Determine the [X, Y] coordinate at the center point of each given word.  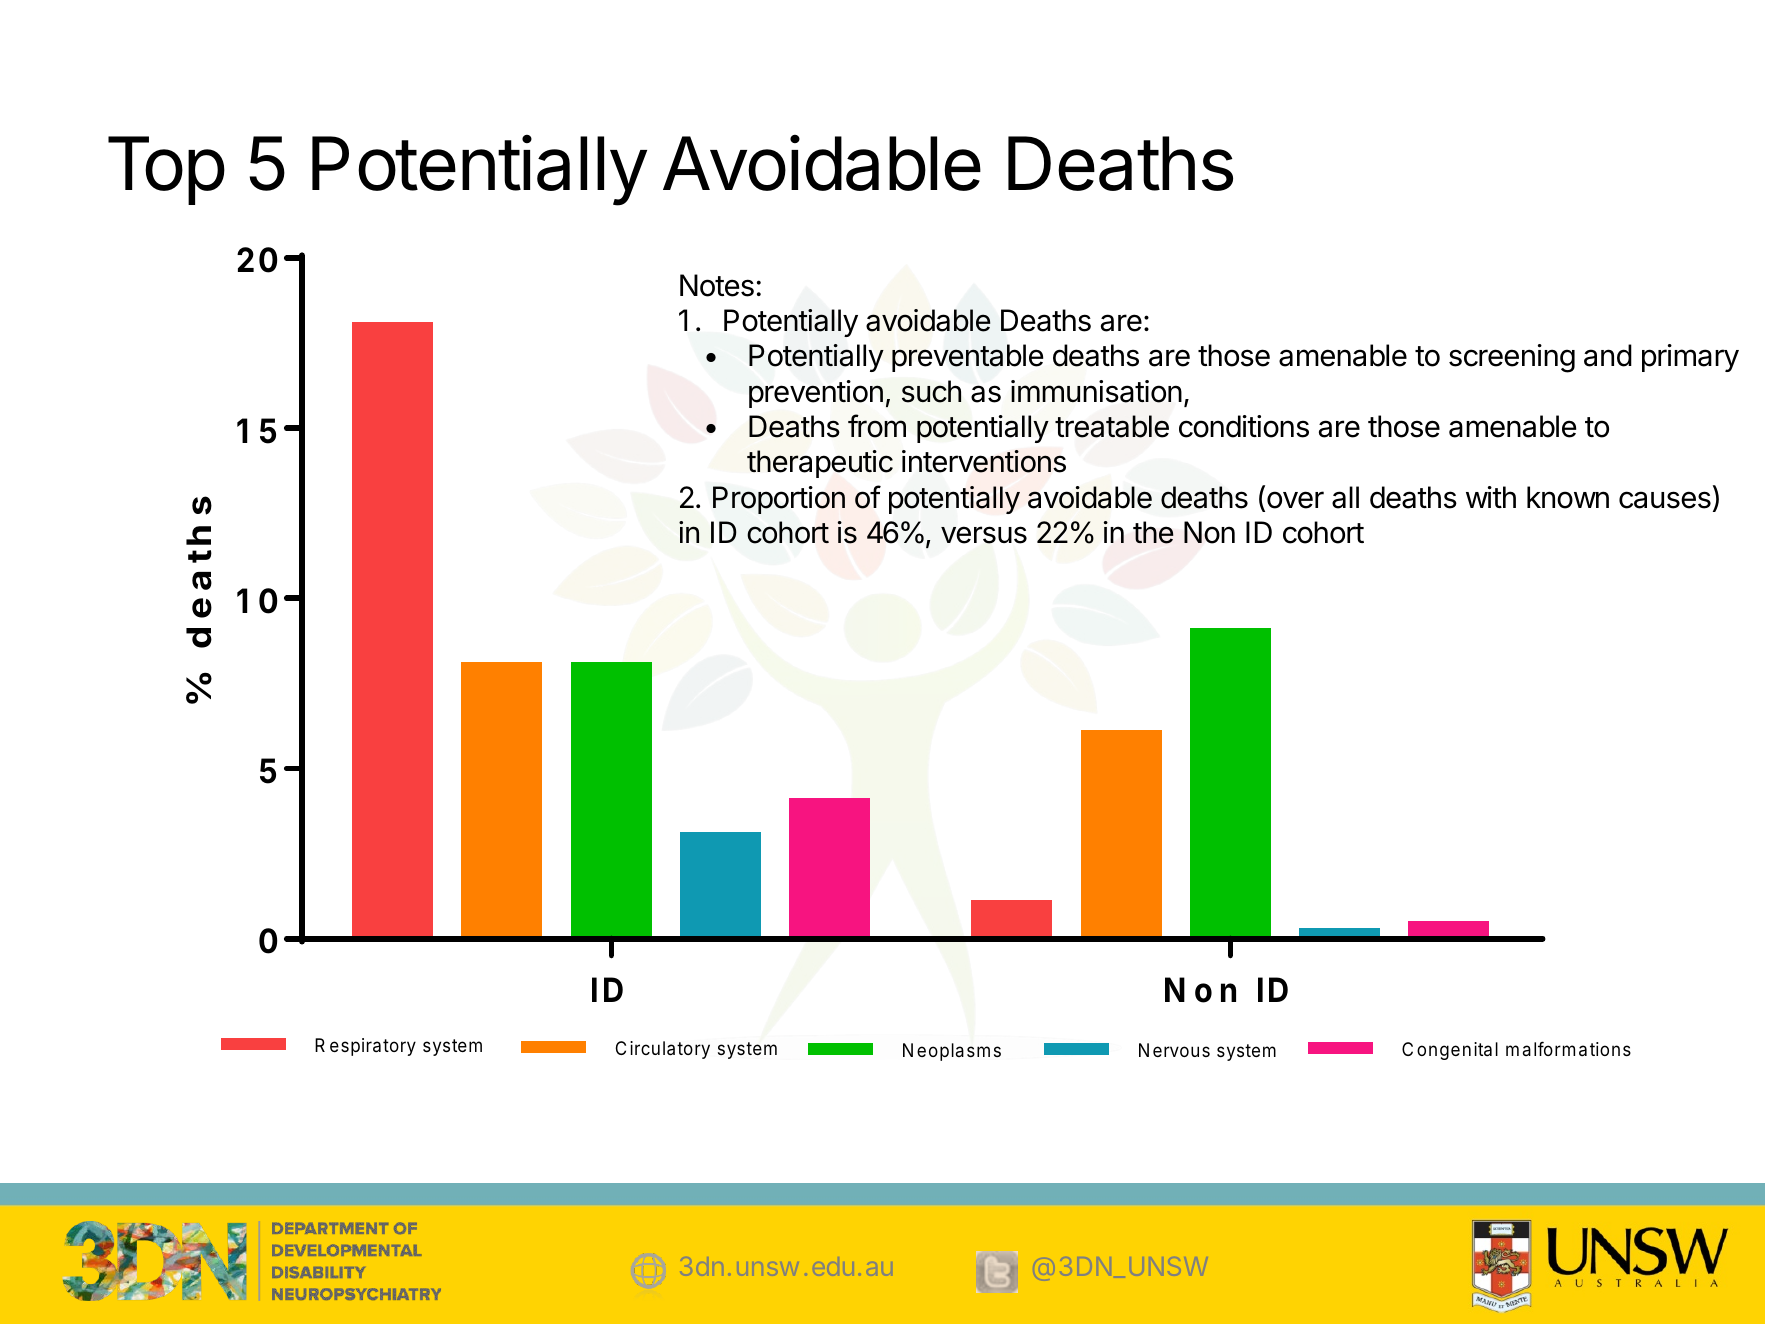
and [1608, 355]
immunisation [1096, 391]
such [931, 391]
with [1491, 497]
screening [1512, 358]
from [877, 426]
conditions [1244, 426]
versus [984, 535]
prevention [816, 394]
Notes [717, 285]
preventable [967, 358]
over [1295, 500]
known [1568, 497]
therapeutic [820, 464]
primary [1690, 358]
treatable [1112, 426]
